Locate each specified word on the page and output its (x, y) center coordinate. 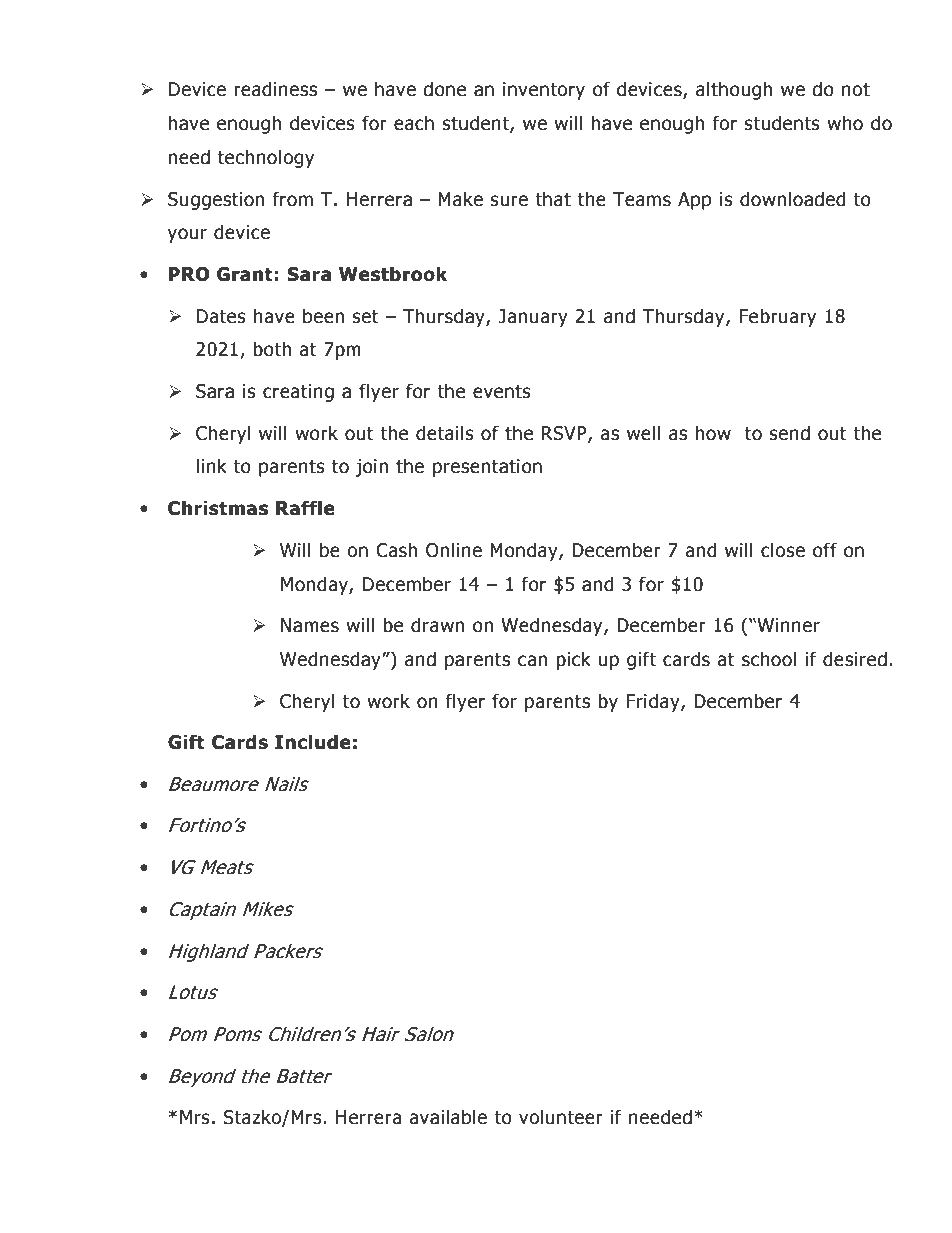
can (532, 661)
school (769, 659)
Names (310, 625)
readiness (275, 89)
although (734, 90)
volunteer (561, 1117)
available (448, 1117)
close (783, 550)
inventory (544, 91)
